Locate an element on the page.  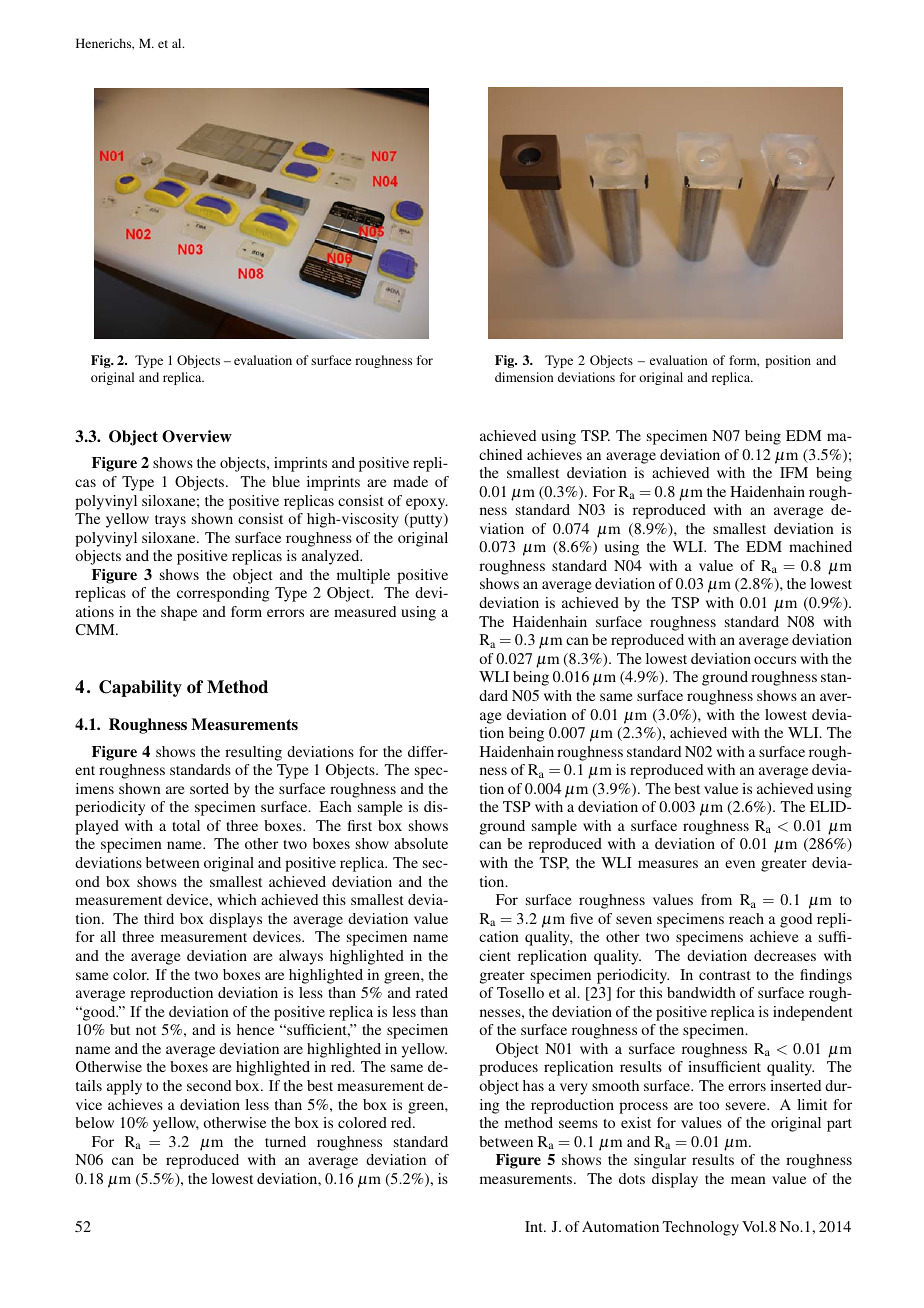
decreases is located at coordinates (785, 955).
